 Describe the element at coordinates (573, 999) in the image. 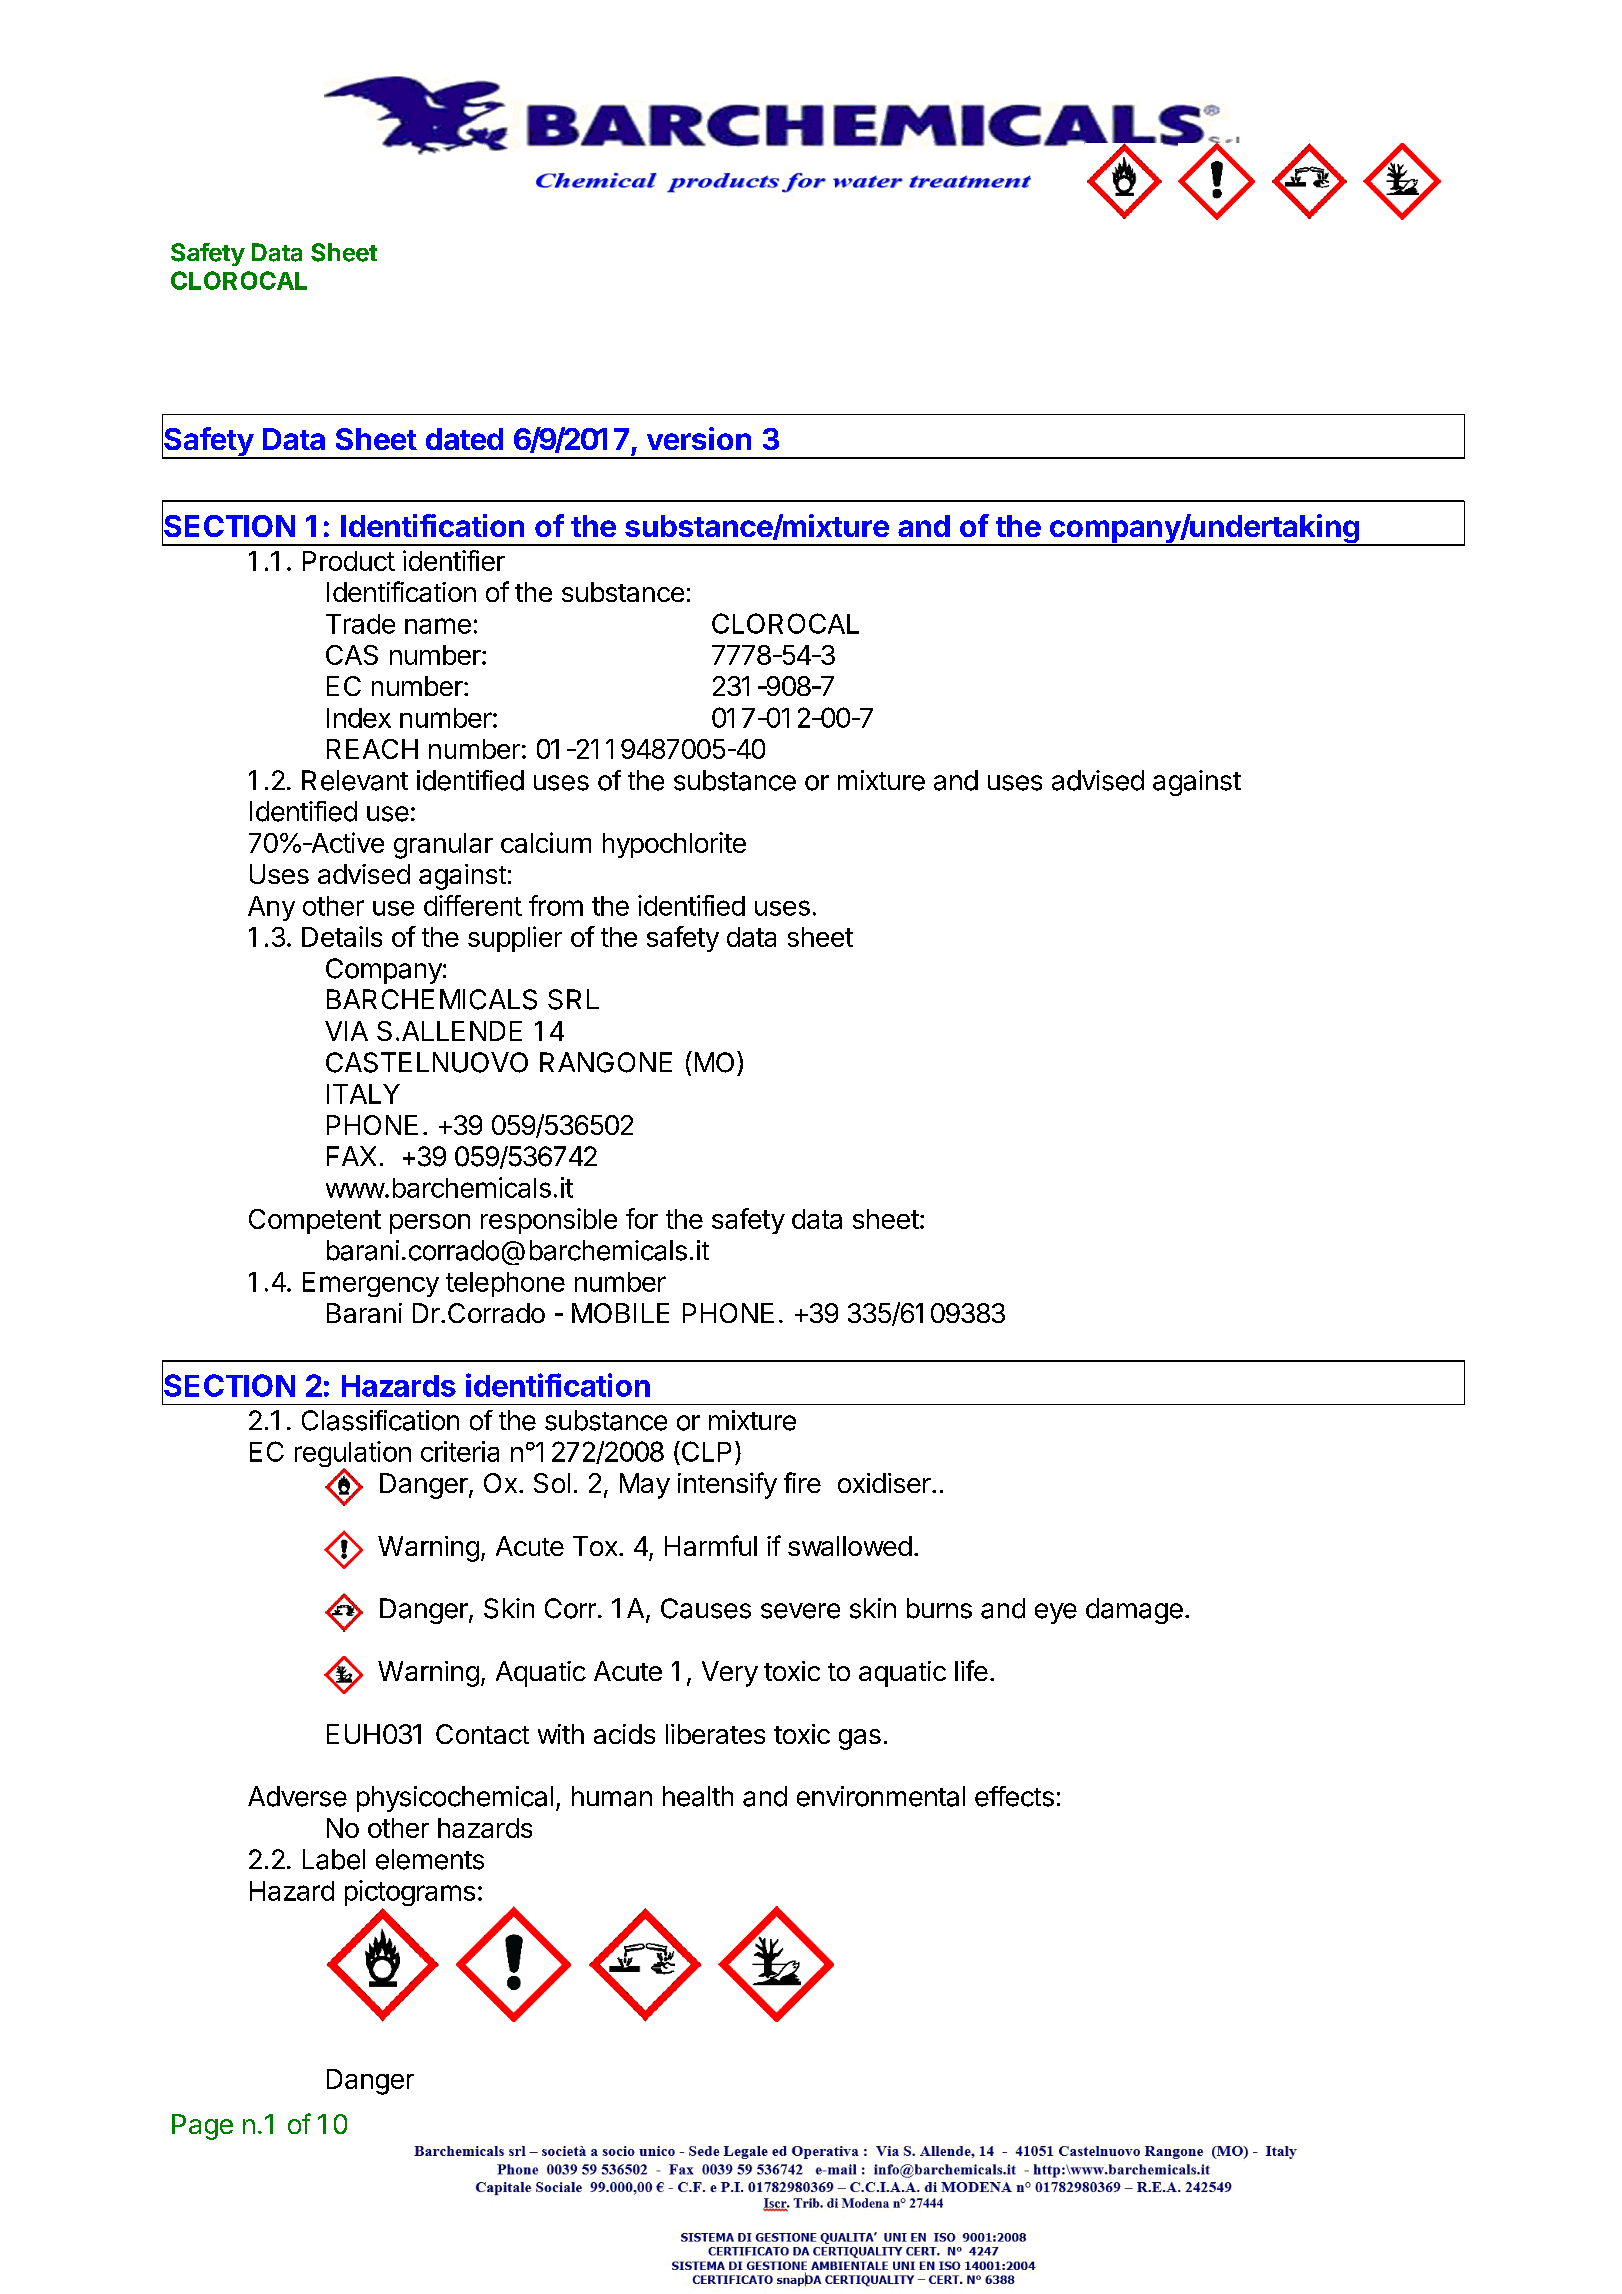

I see `SRL` at that location.
